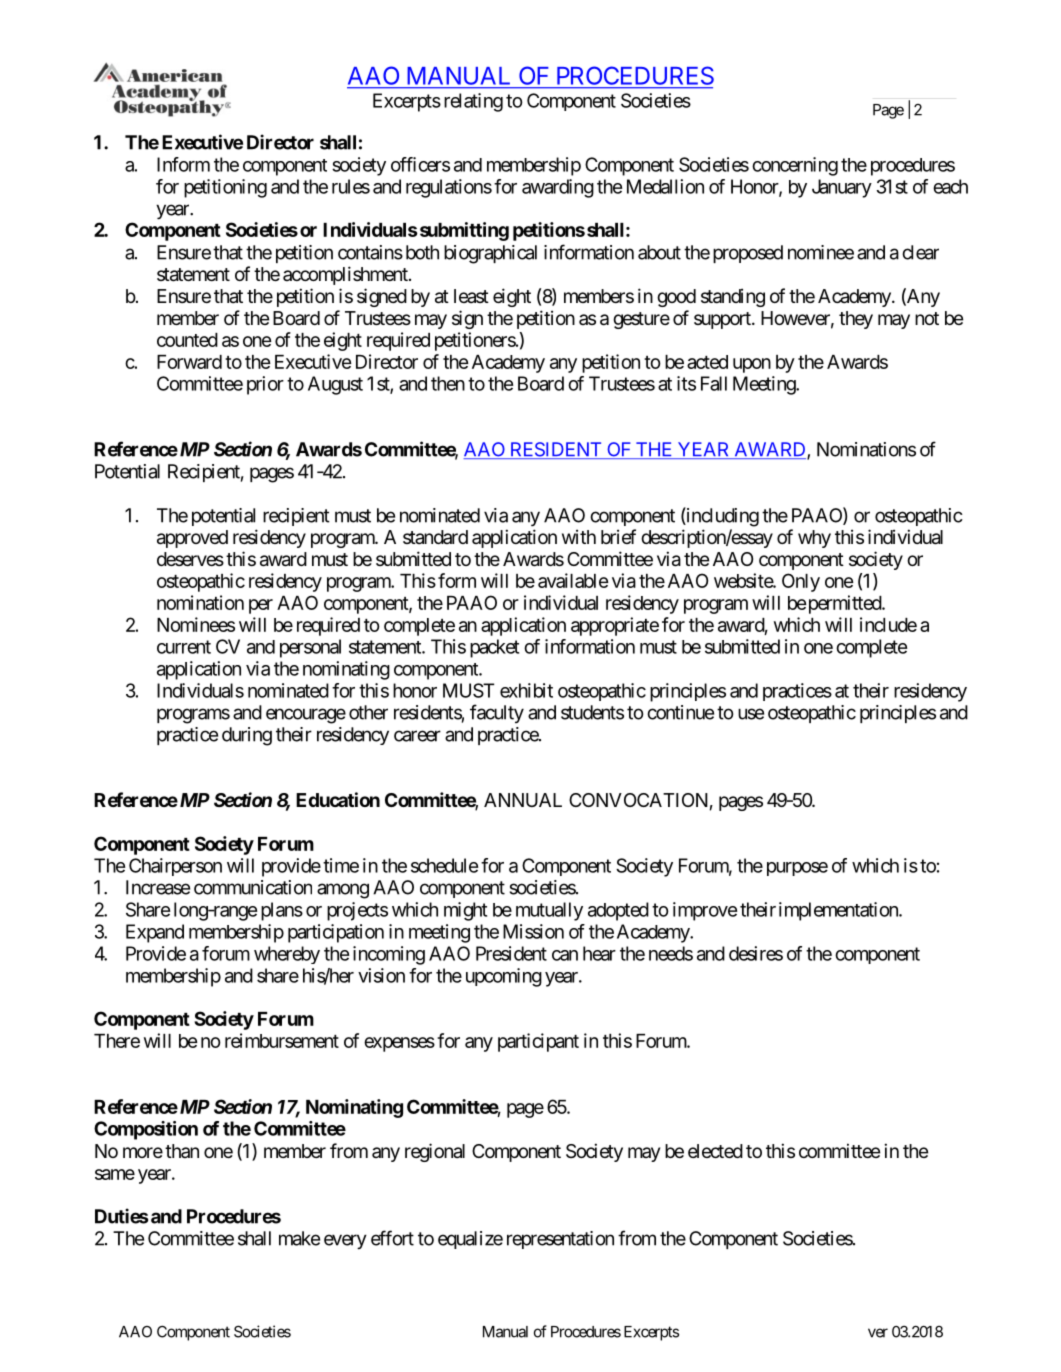  What do you see at coordinates (814, 539) in the screenshot?
I see `why` at bounding box center [814, 539].
